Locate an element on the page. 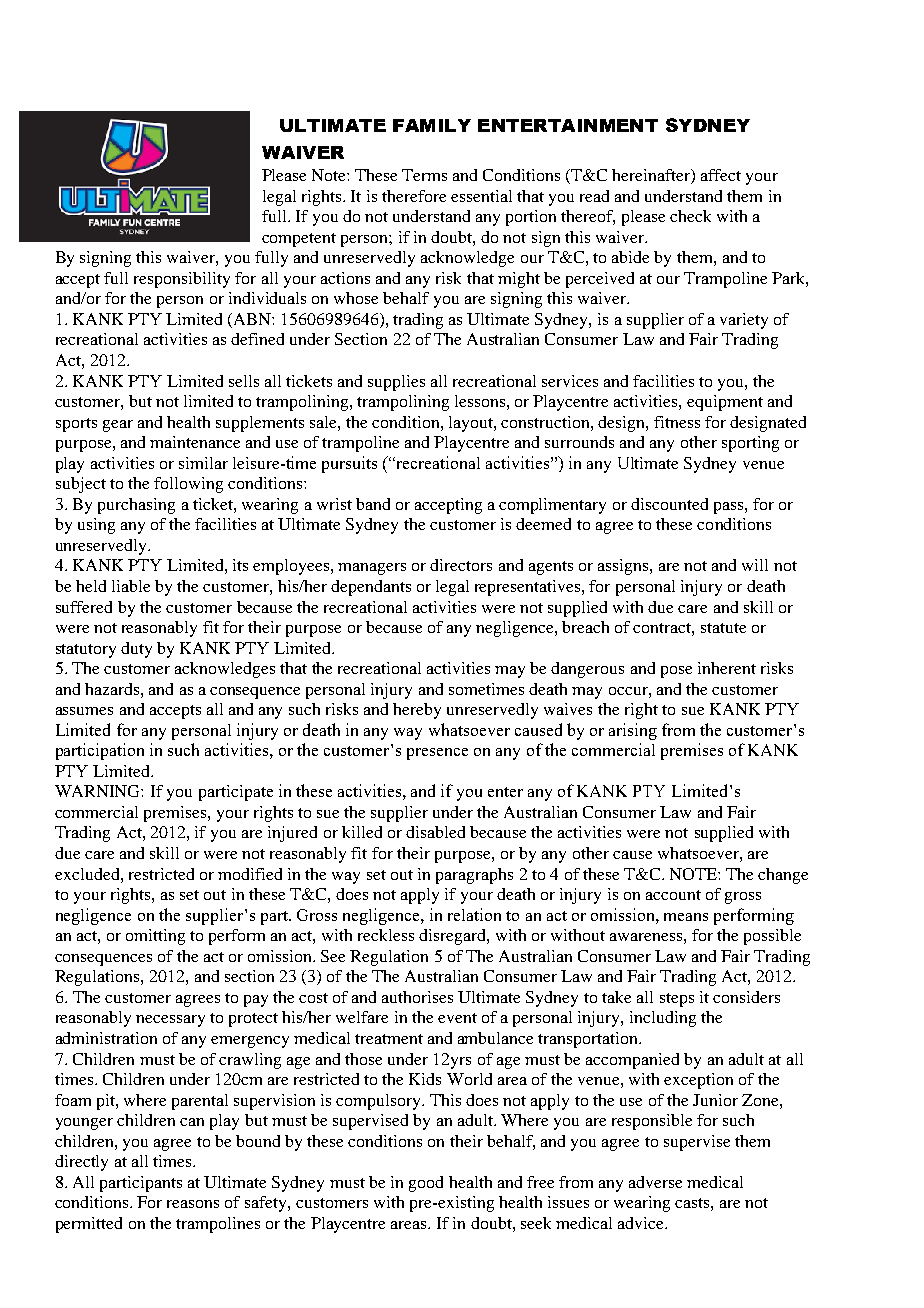  responsibility is located at coordinates (182, 280).
